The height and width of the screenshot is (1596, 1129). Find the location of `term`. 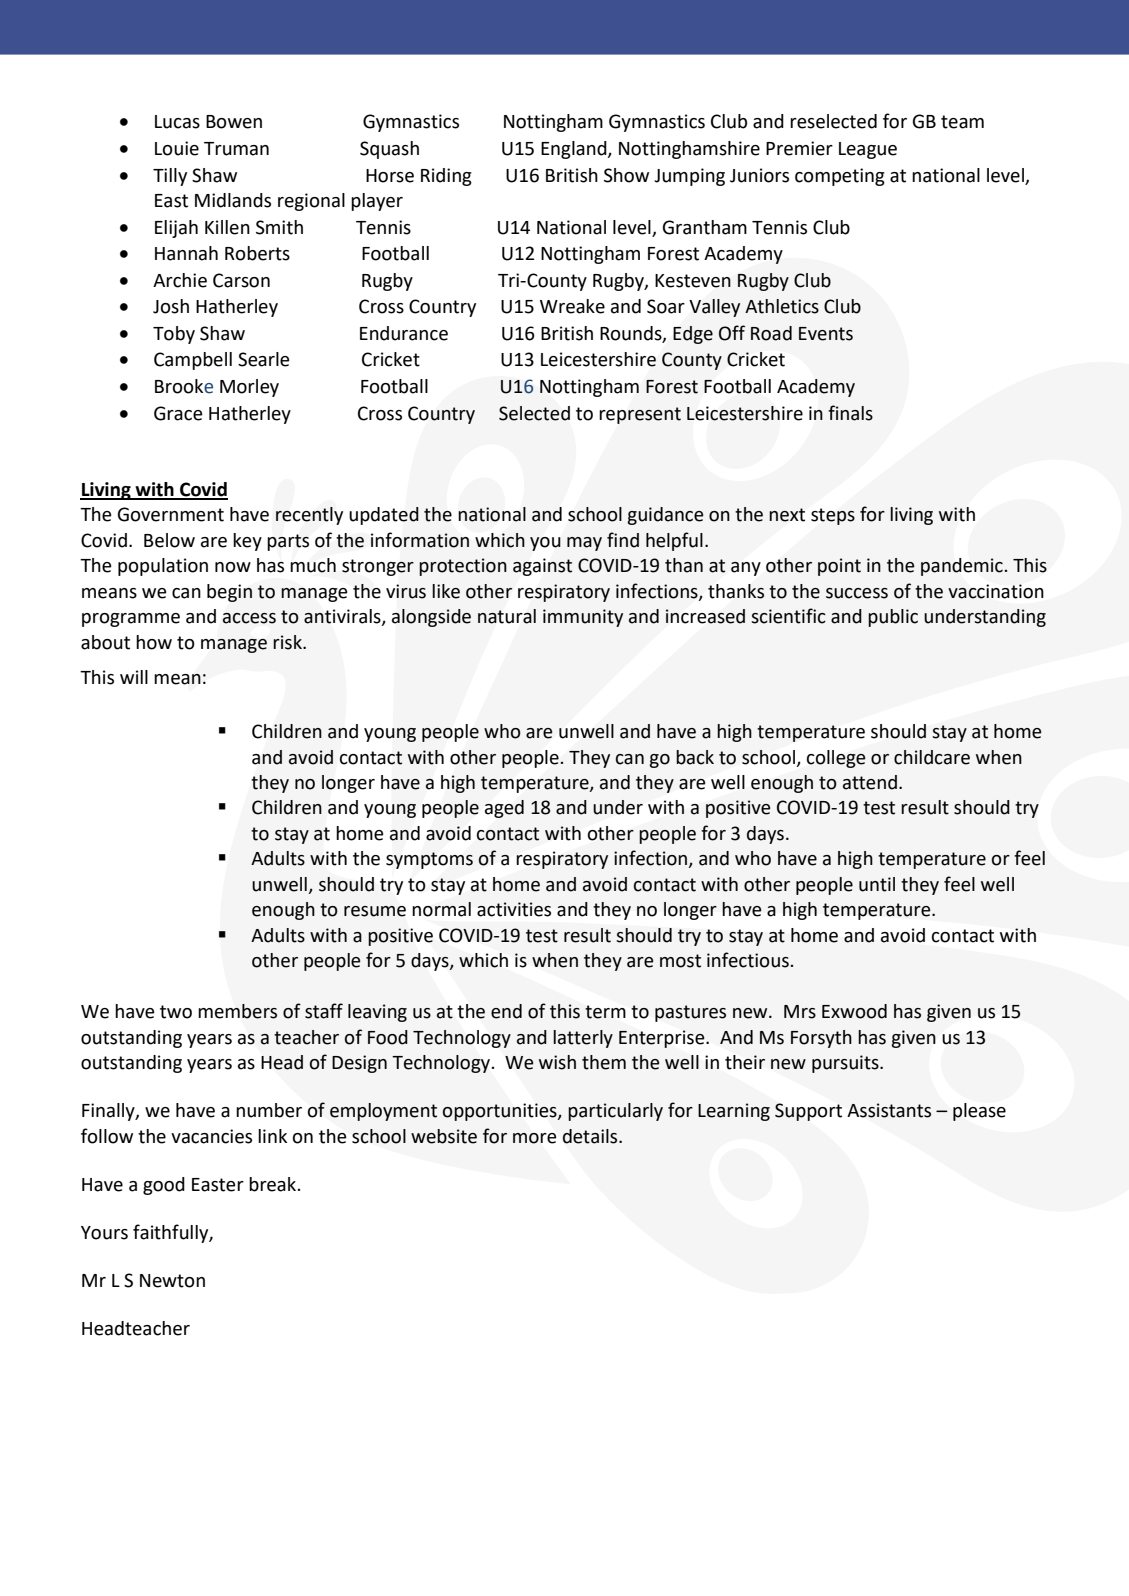

term is located at coordinates (605, 1012).
